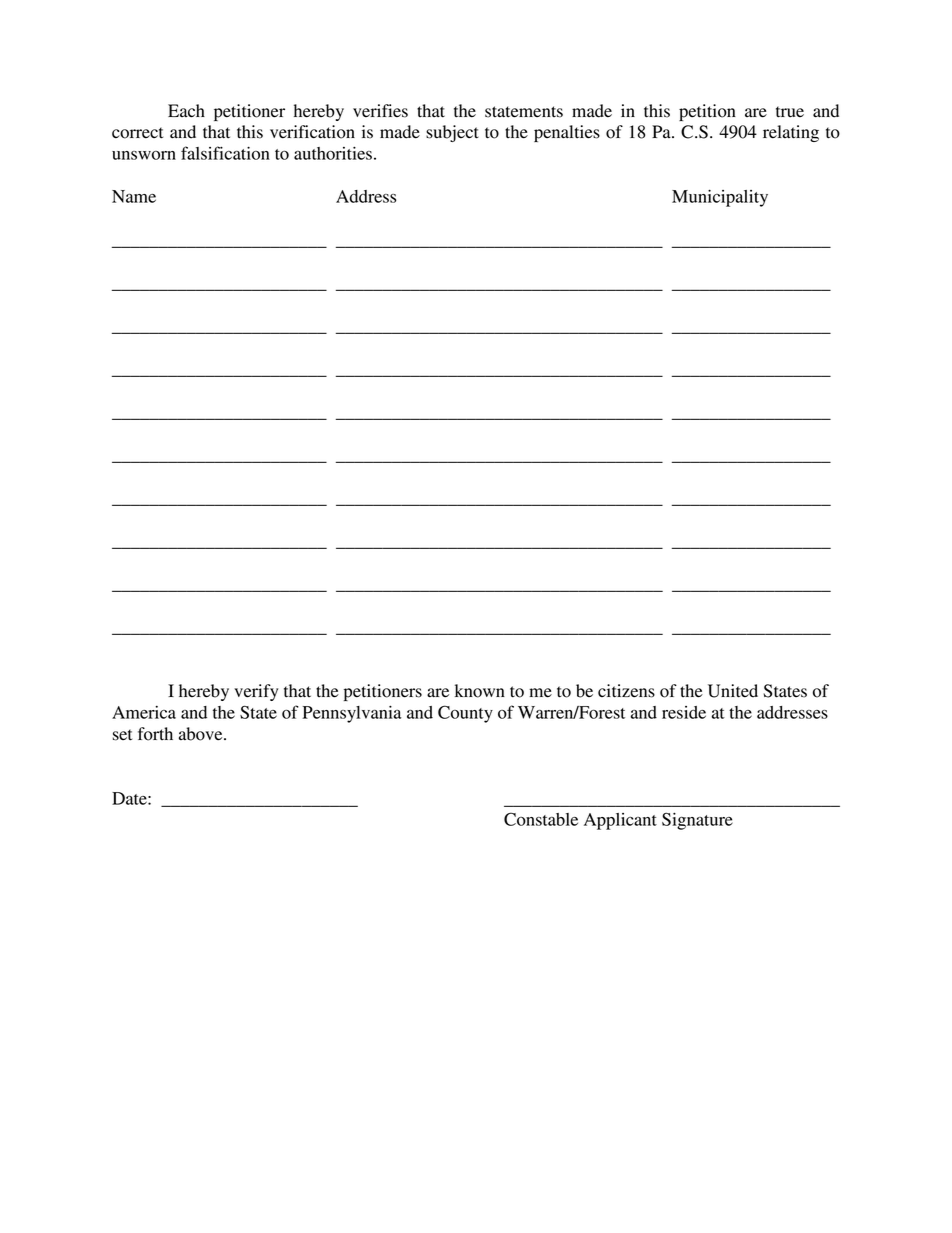 The image size is (952, 1233). What do you see at coordinates (733, 691) in the screenshot?
I see `United` at bounding box center [733, 691].
